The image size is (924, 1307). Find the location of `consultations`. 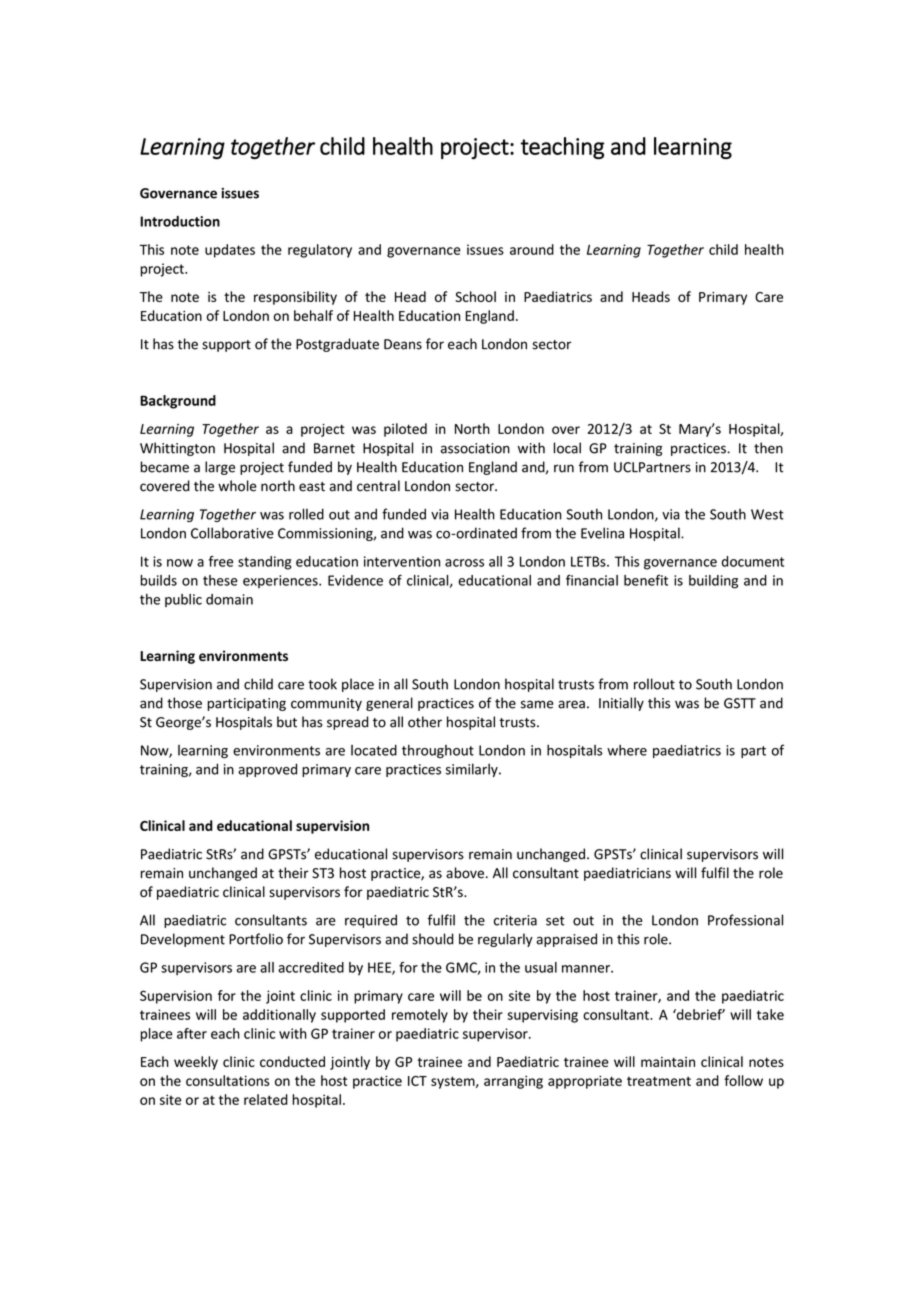

consultations is located at coordinates (228, 1080).
